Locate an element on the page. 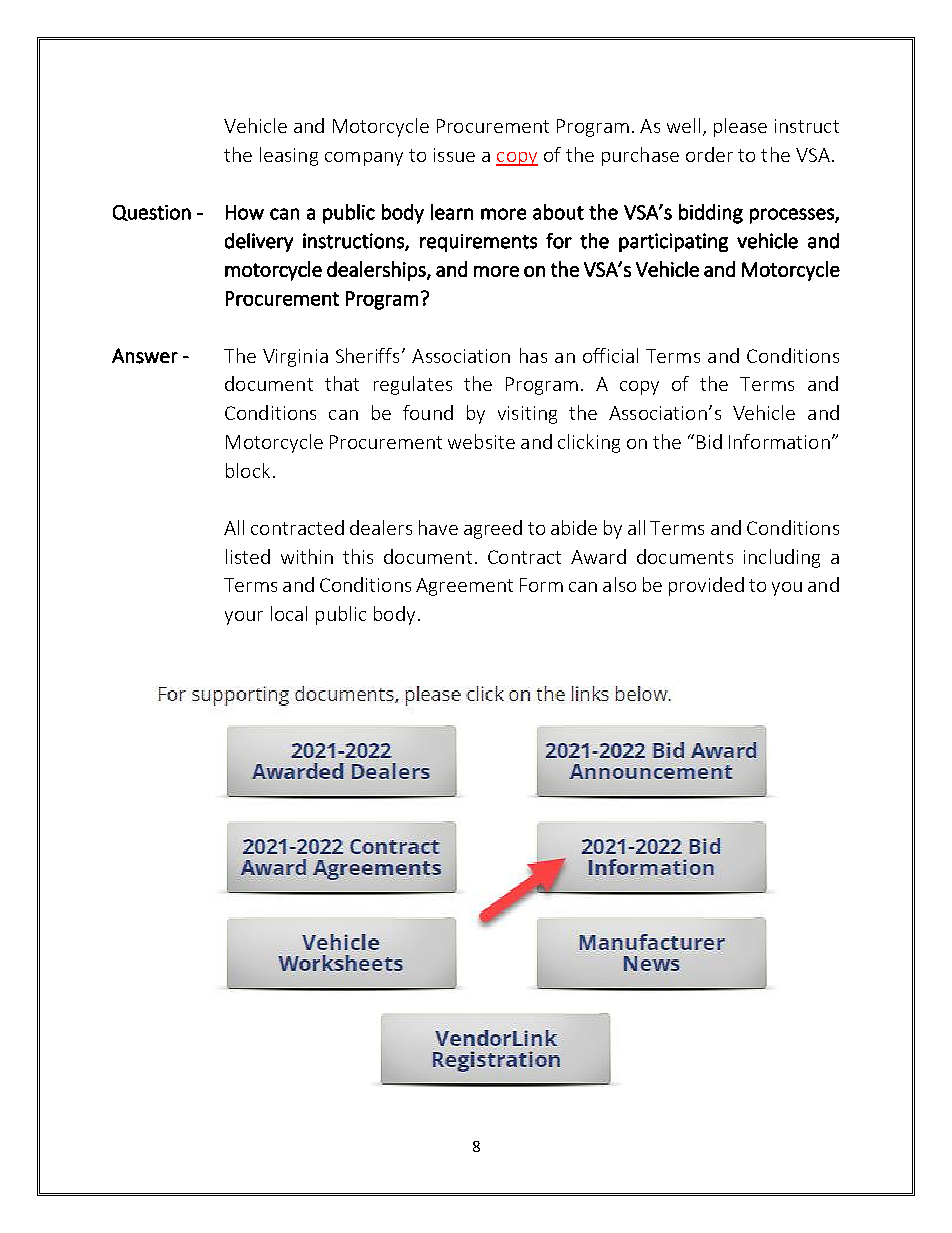 This image has height=1233, width=952. website is located at coordinates (481, 441).
